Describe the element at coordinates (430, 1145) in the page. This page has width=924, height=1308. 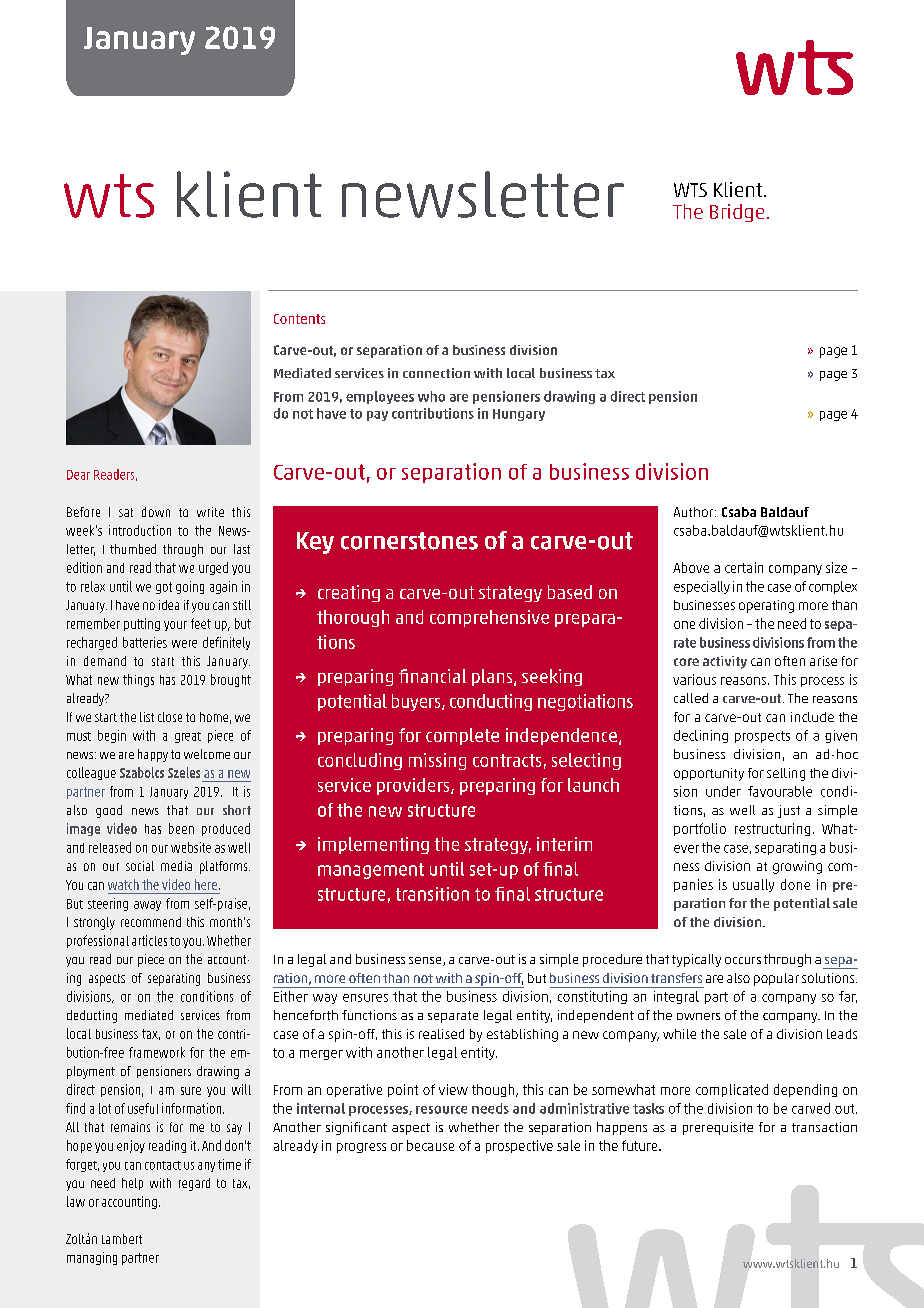
I see `because` at that location.
